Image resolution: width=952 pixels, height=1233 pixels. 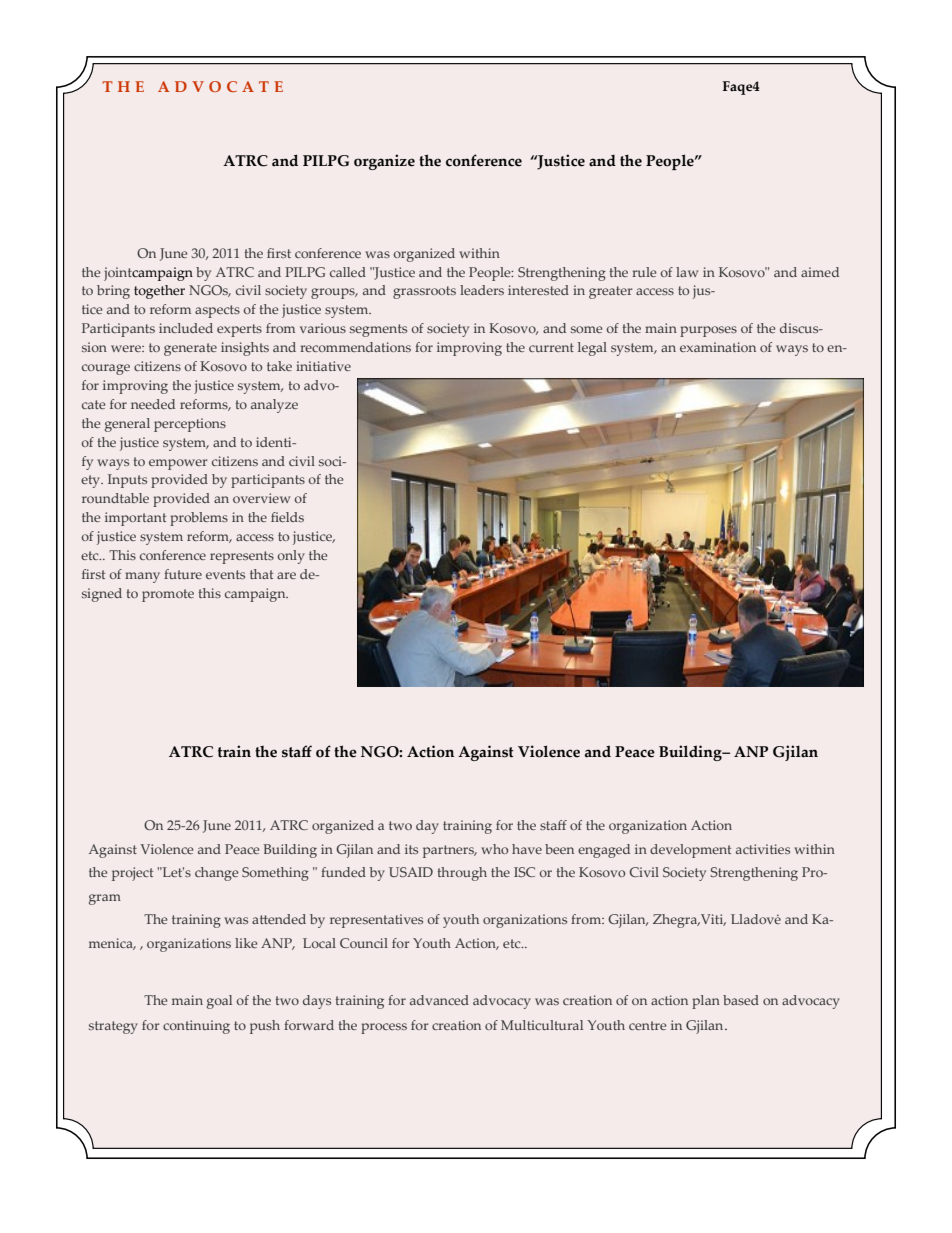 I want to click on are, so click(x=286, y=575).
